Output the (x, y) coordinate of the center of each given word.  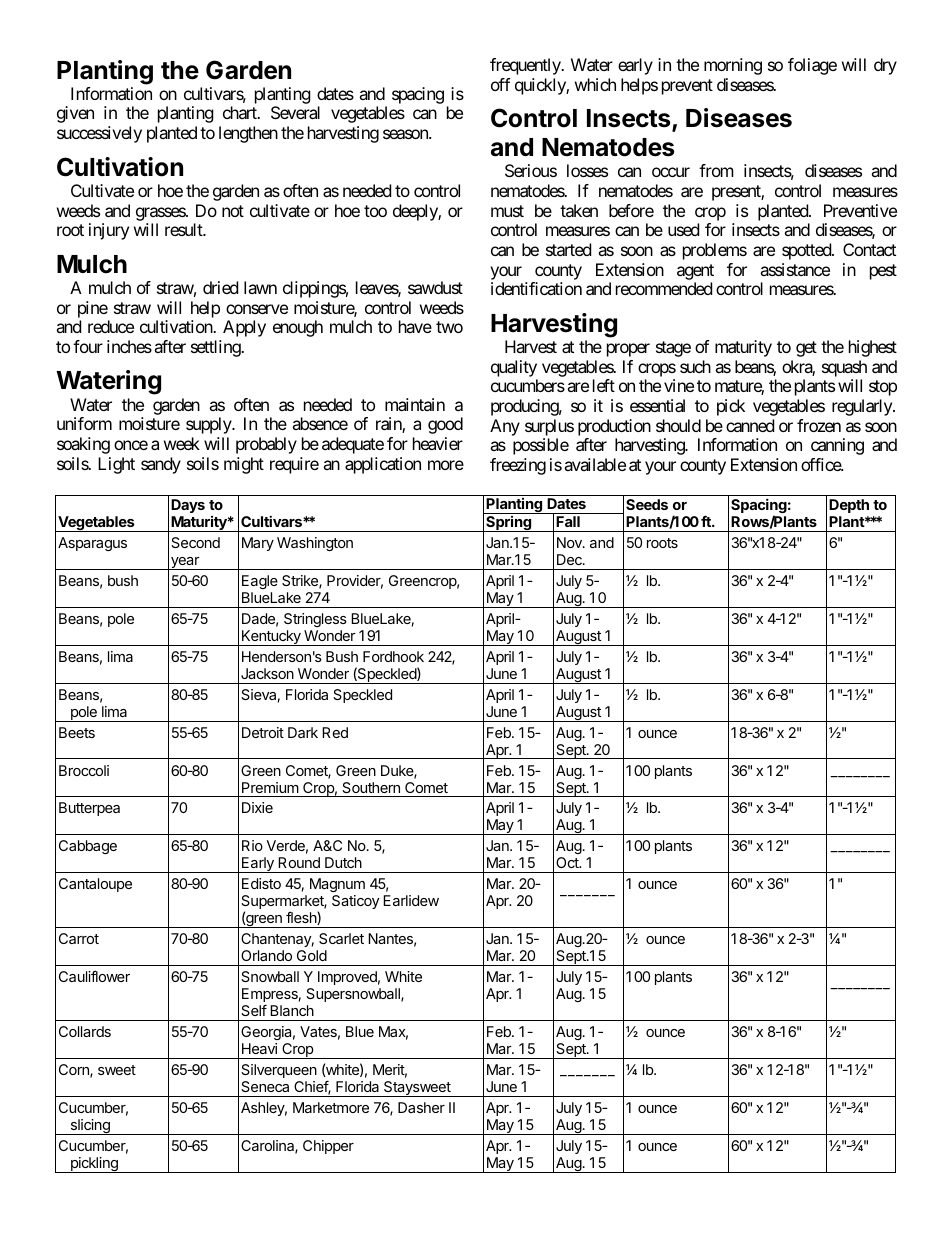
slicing (90, 1127)
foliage (812, 66)
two (449, 327)
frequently (526, 66)
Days (188, 506)
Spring (509, 524)
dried (220, 287)
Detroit (263, 732)
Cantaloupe (95, 885)
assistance (795, 269)
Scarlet (341, 938)
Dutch (343, 862)
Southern (371, 787)
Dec (570, 559)
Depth (849, 506)
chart (241, 112)
